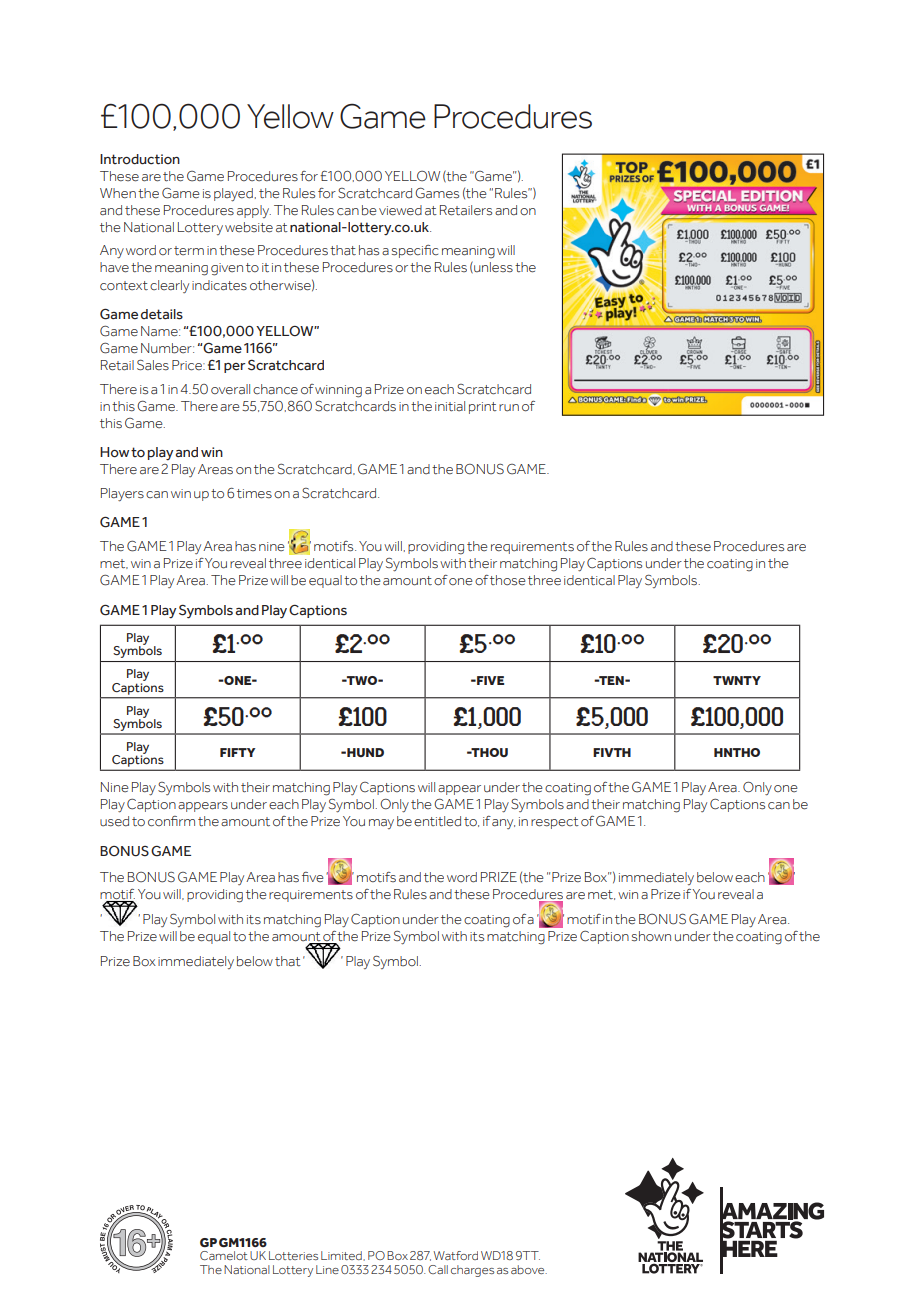 The width and height of the screenshot is (924, 1311). What do you see at coordinates (224, 1255) in the screenshot?
I see `Camelot` at bounding box center [224, 1255].
